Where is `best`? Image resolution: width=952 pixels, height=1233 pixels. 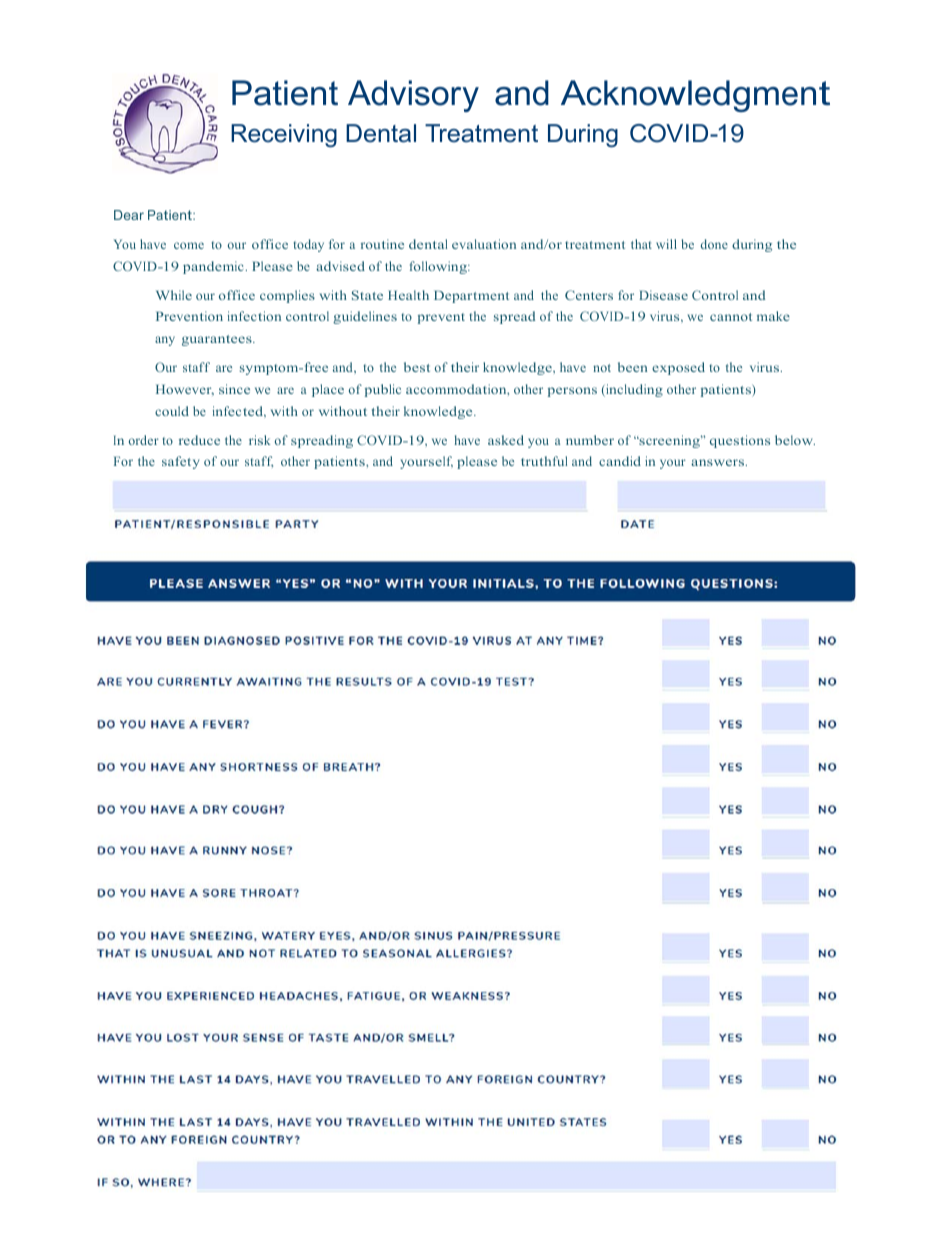 best is located at coordinates (417, 367).
